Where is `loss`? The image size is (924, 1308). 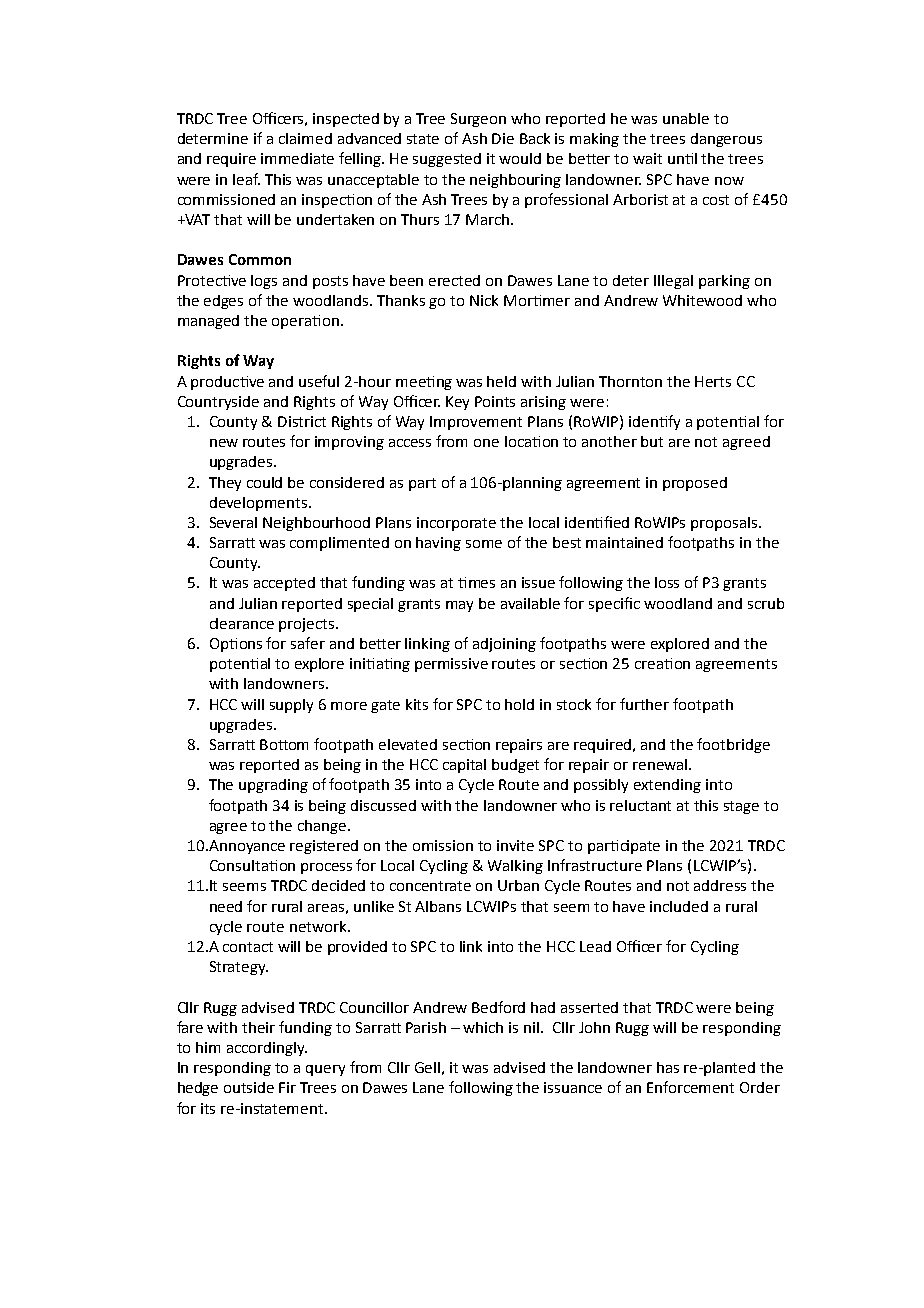
loss is located at coordinates (667, 582).
